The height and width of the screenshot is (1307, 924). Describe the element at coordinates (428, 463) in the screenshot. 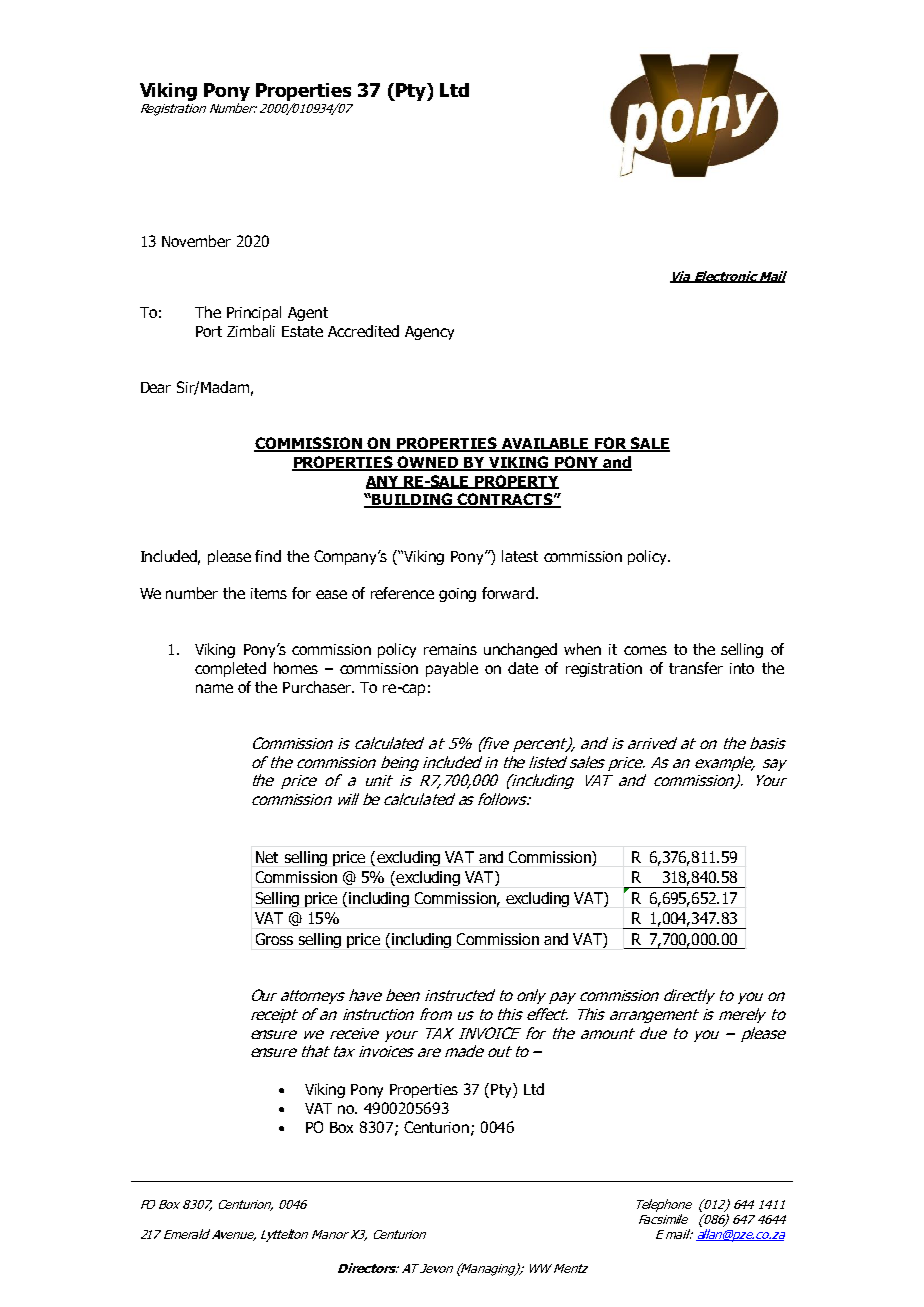

I see `OWNED` at that location.
